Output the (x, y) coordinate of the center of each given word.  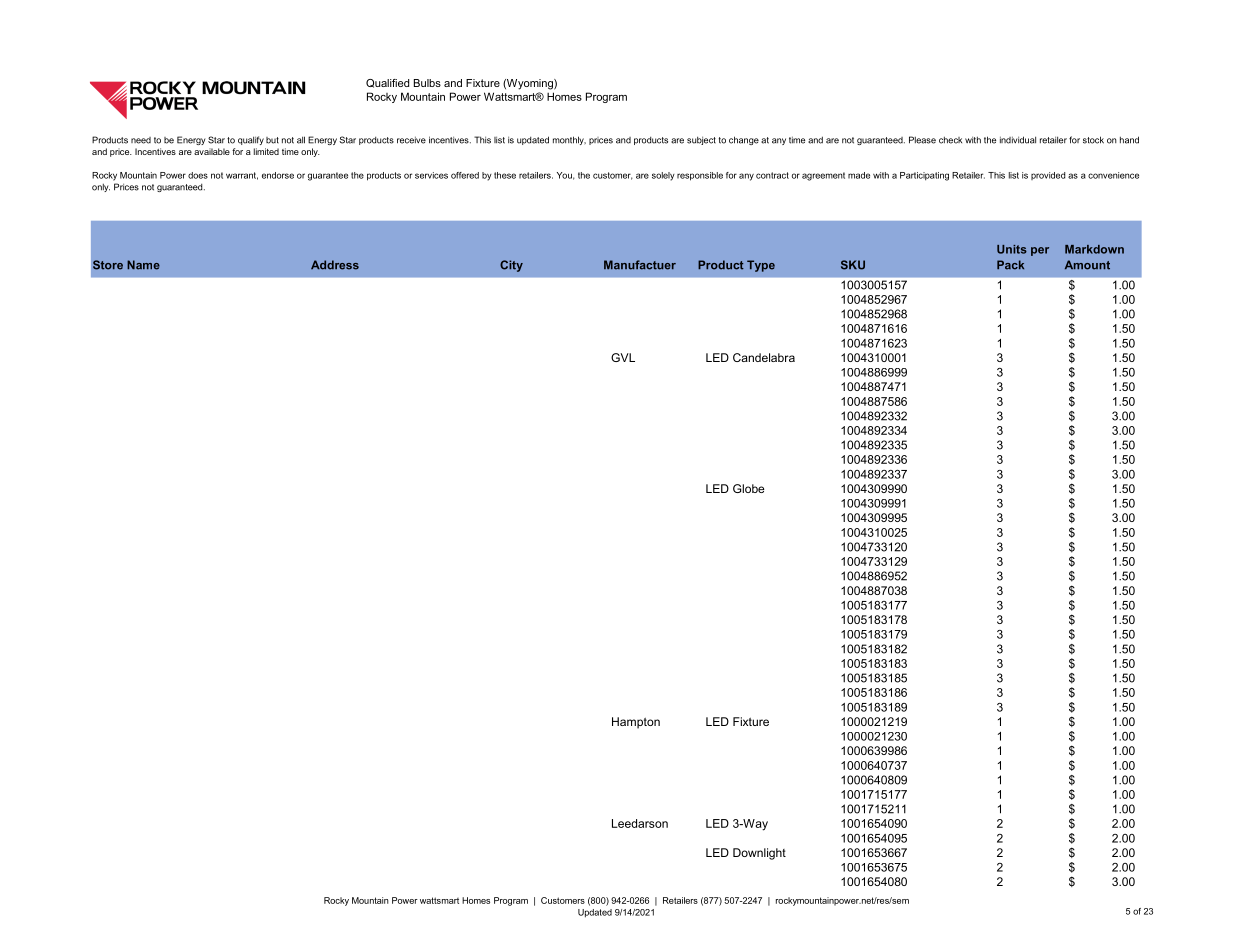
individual (1018, 140)
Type (761, 266)
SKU (853, 265)
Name (143, 265)
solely (663, 176)
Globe (749, 488)
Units (1012, 249)
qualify (251, 140)
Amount (1087, 265)
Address (335, 265)
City (511, 266)
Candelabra (764, 357)
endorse (278, 175)
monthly (569, 140)
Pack (1010, 265)
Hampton (636, 723)
